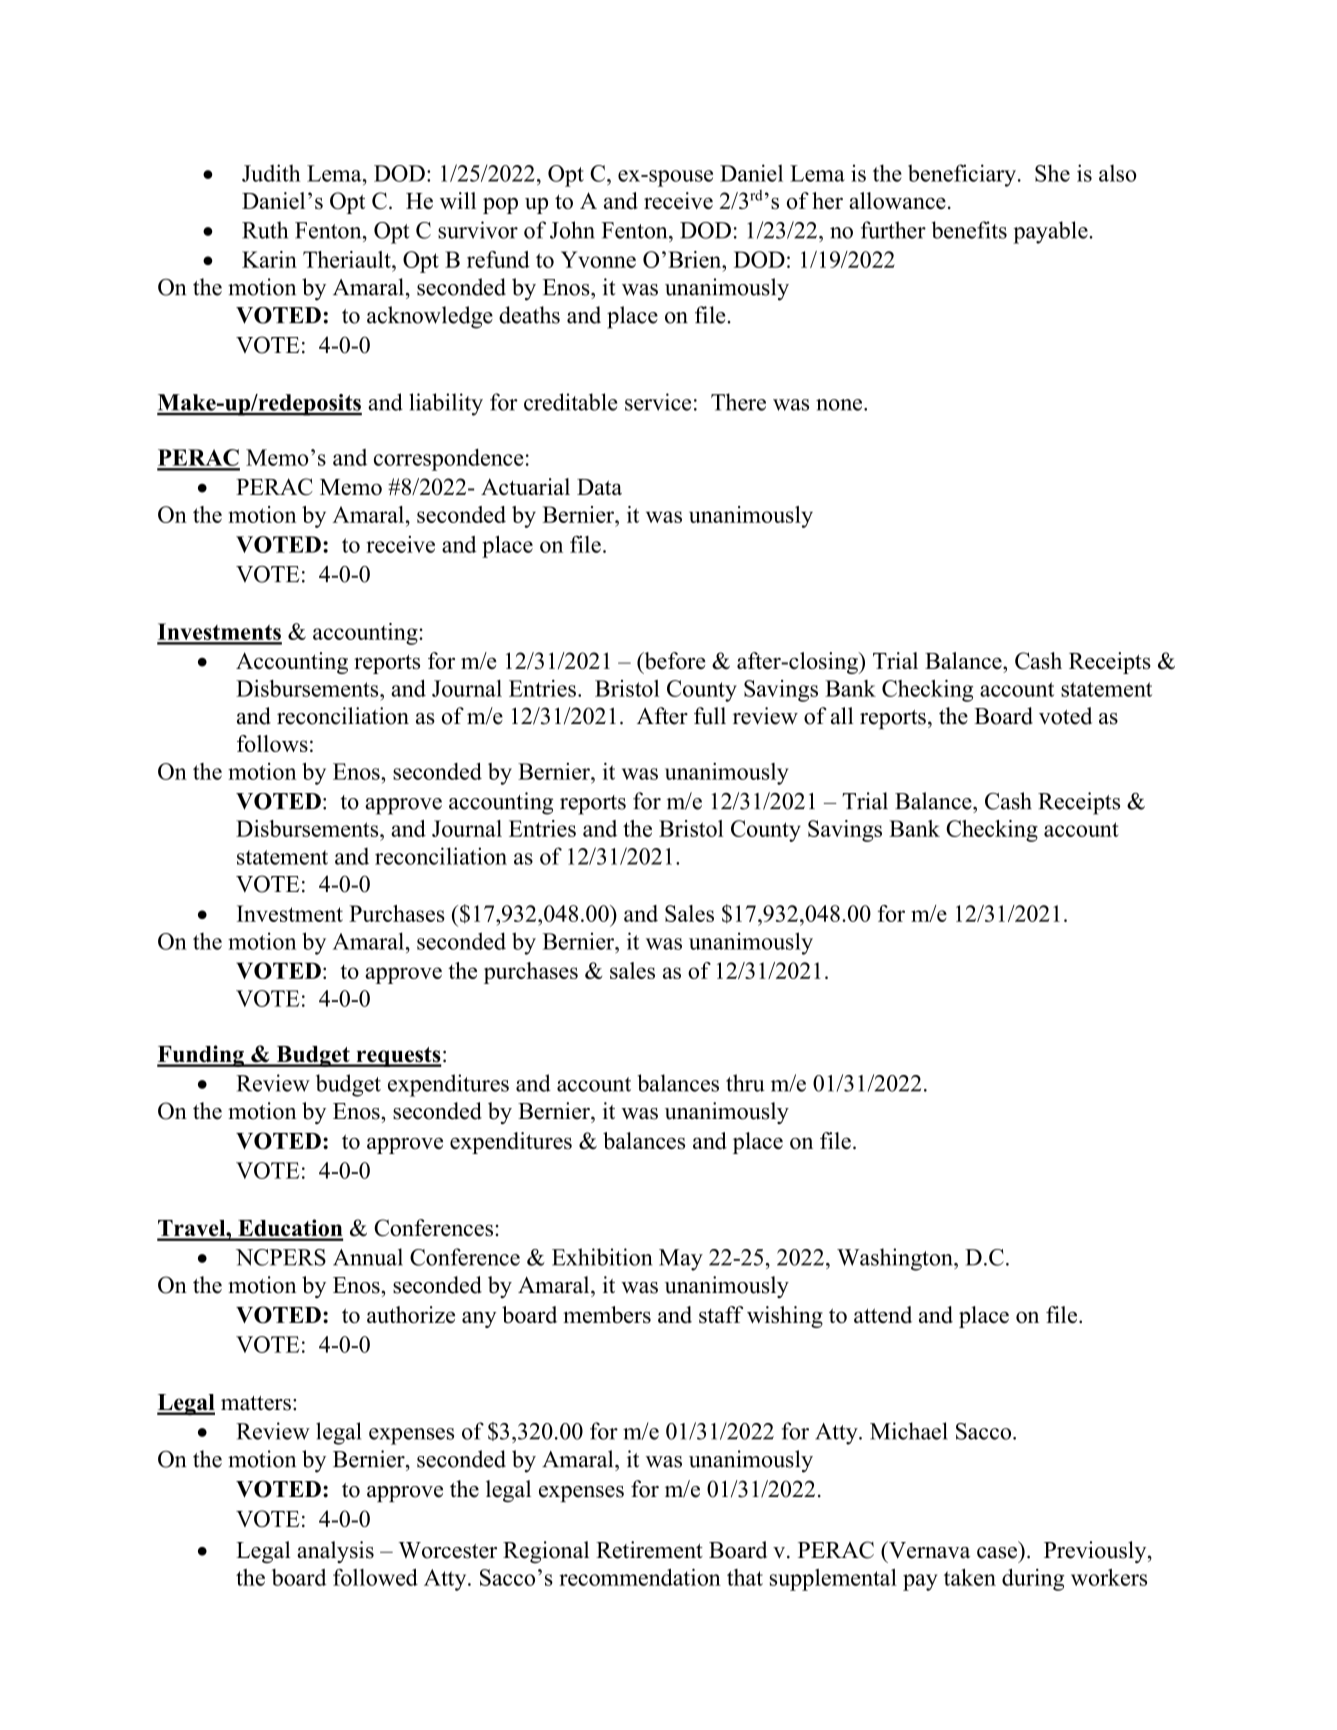  I want to click on Retirement, so click(649, 1550).
